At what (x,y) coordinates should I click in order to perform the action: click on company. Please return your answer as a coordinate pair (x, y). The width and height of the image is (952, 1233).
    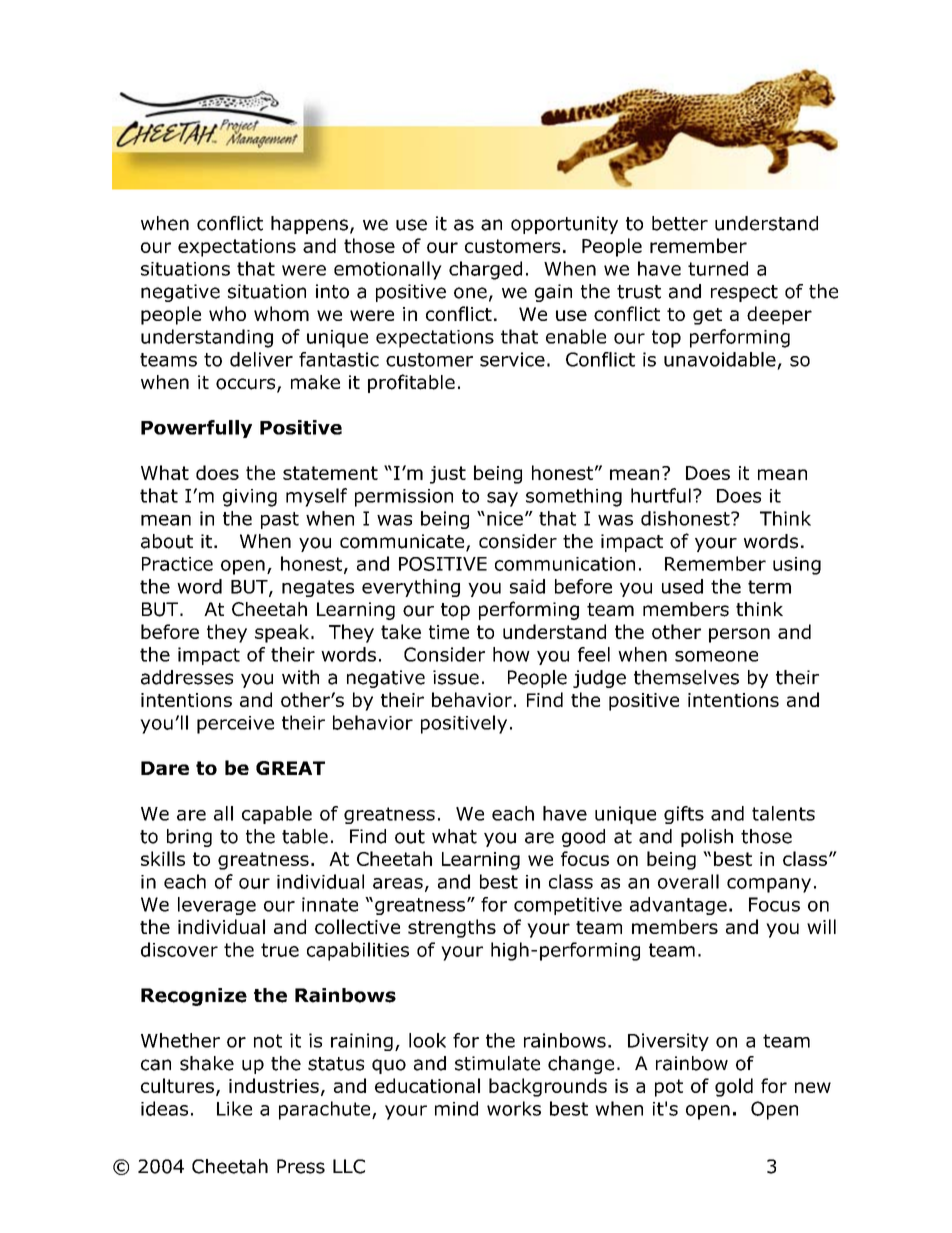
    Looking at the image, I should click on (769, 885).
